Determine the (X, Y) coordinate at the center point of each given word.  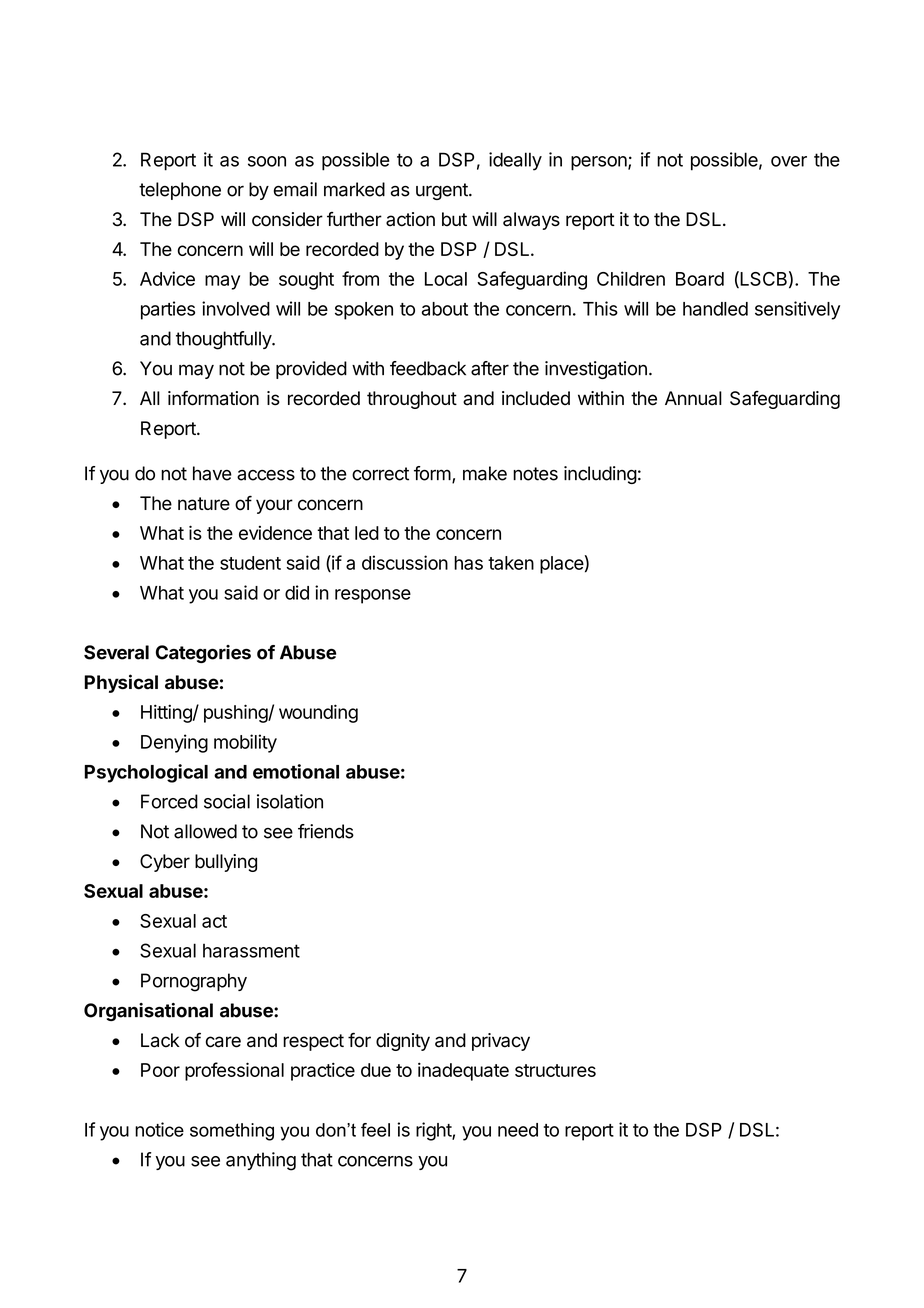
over (789, 161)
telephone (180, 191)
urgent (443, 191)
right (434, 1131)
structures (555, 1070)
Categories (203, 654)
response (373, 596)
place (562, 565)
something (232, 1132)
